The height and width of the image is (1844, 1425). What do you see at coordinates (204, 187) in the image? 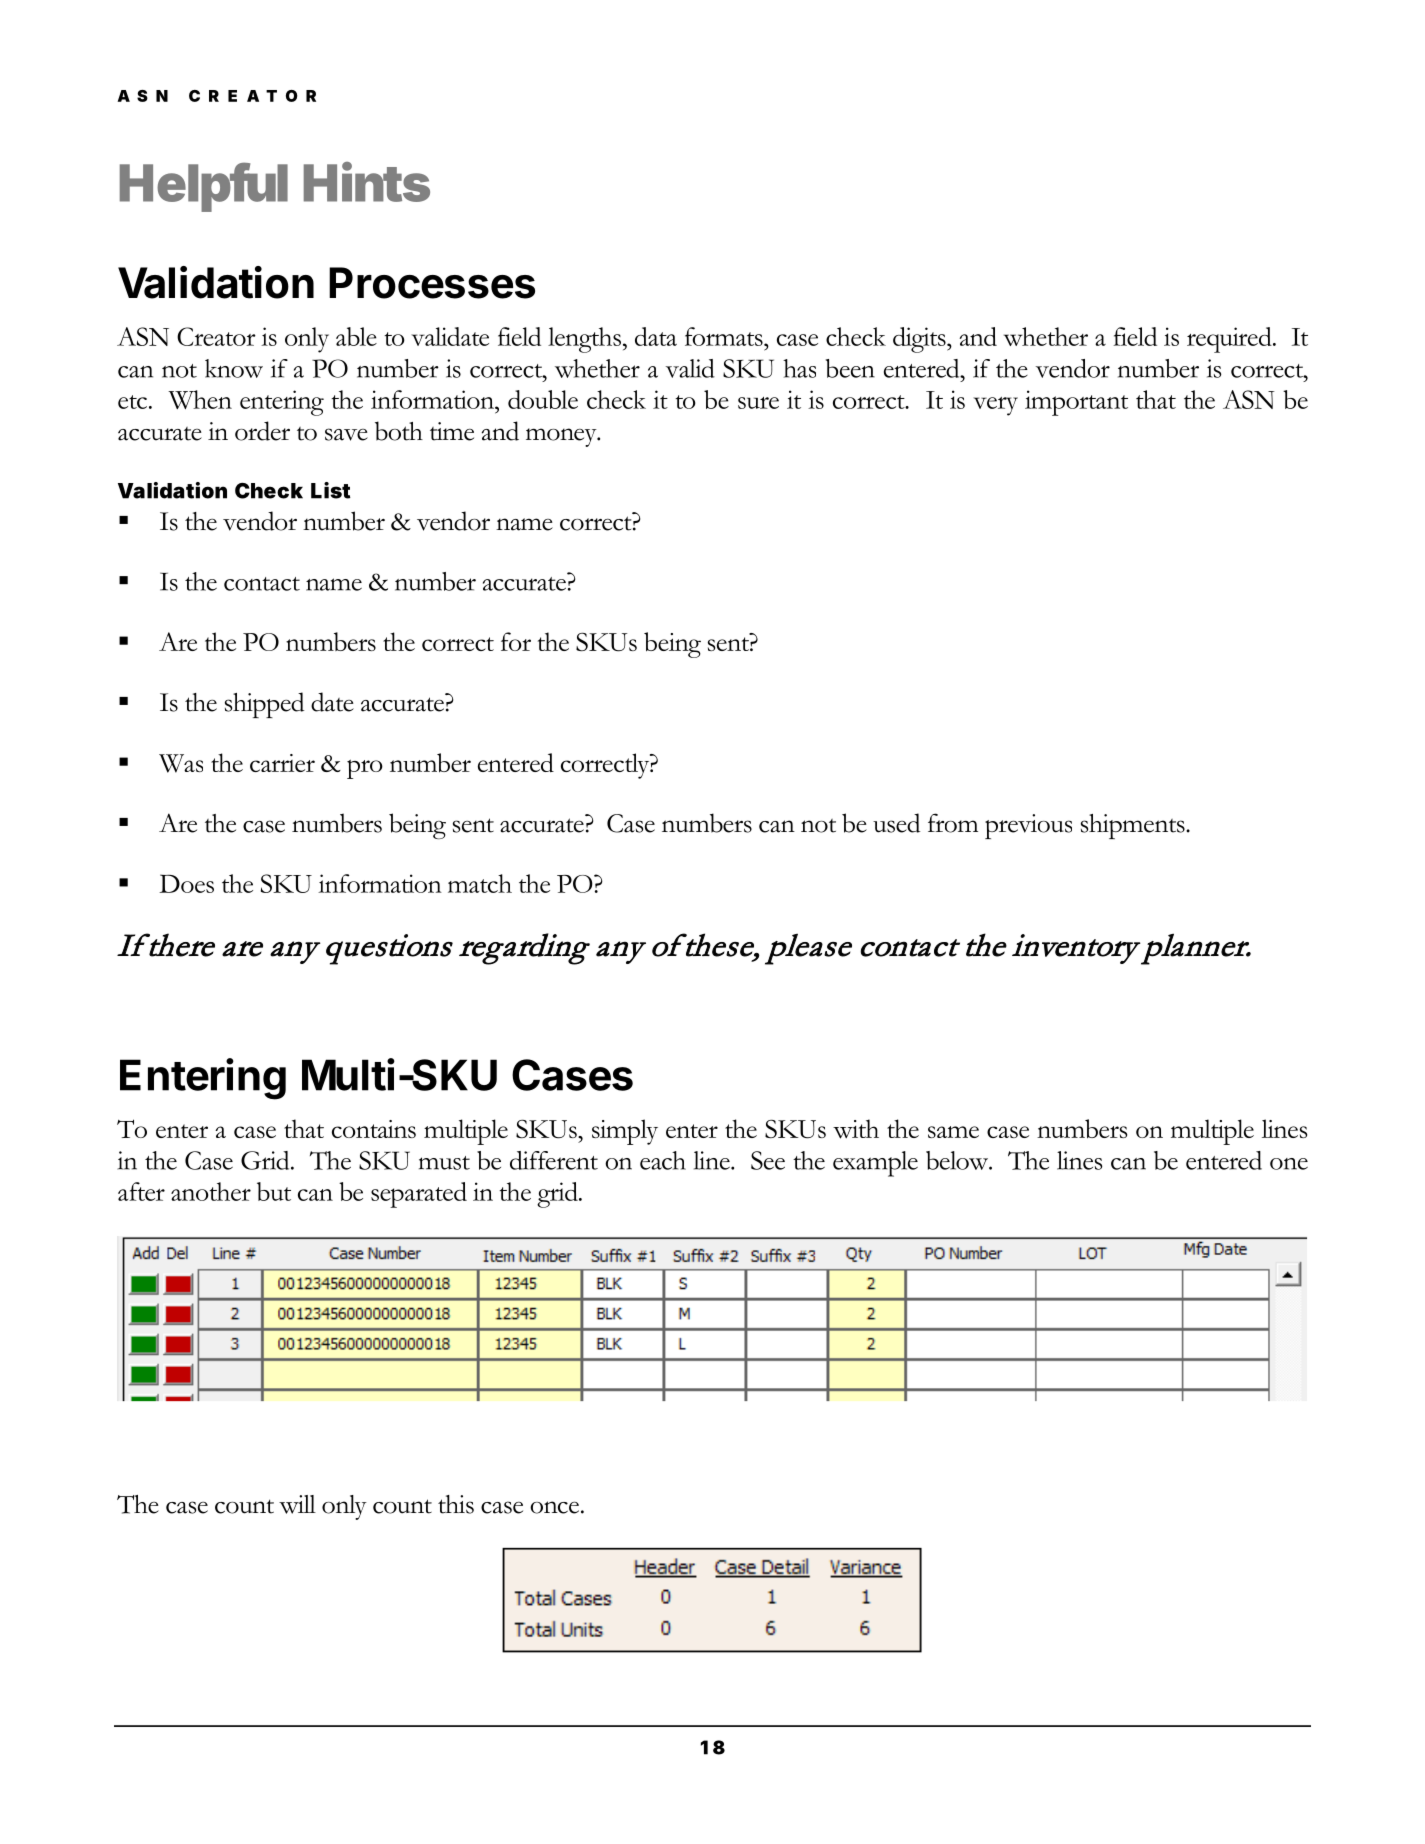
I see `Helpful` at bounding box center [204, 187].
